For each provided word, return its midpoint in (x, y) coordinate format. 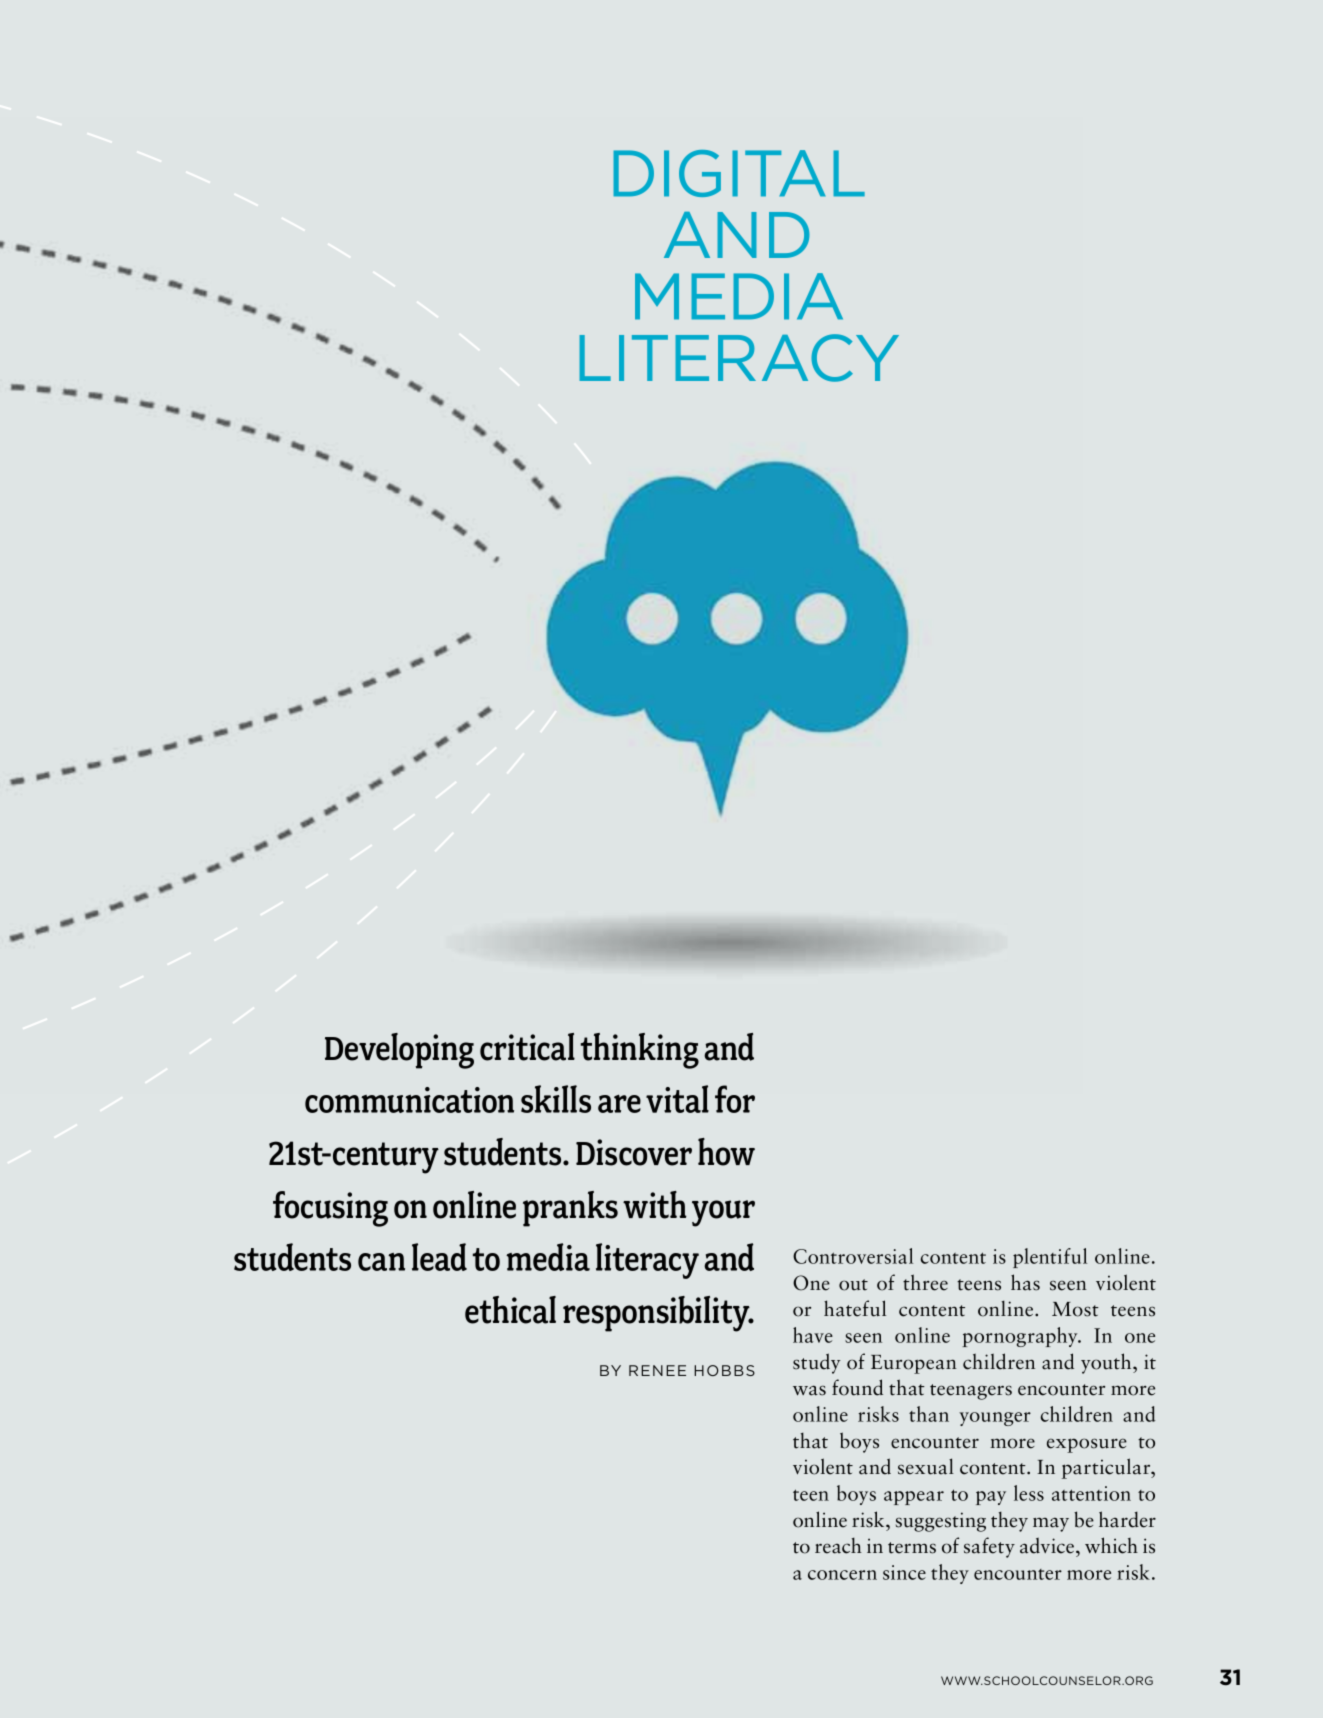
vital (677, 1099)
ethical (510, 1310)
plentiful (1050, 1258)
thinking (640, 1051)
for (735, 1099)
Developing (399, 1051)
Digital (739, 173)
